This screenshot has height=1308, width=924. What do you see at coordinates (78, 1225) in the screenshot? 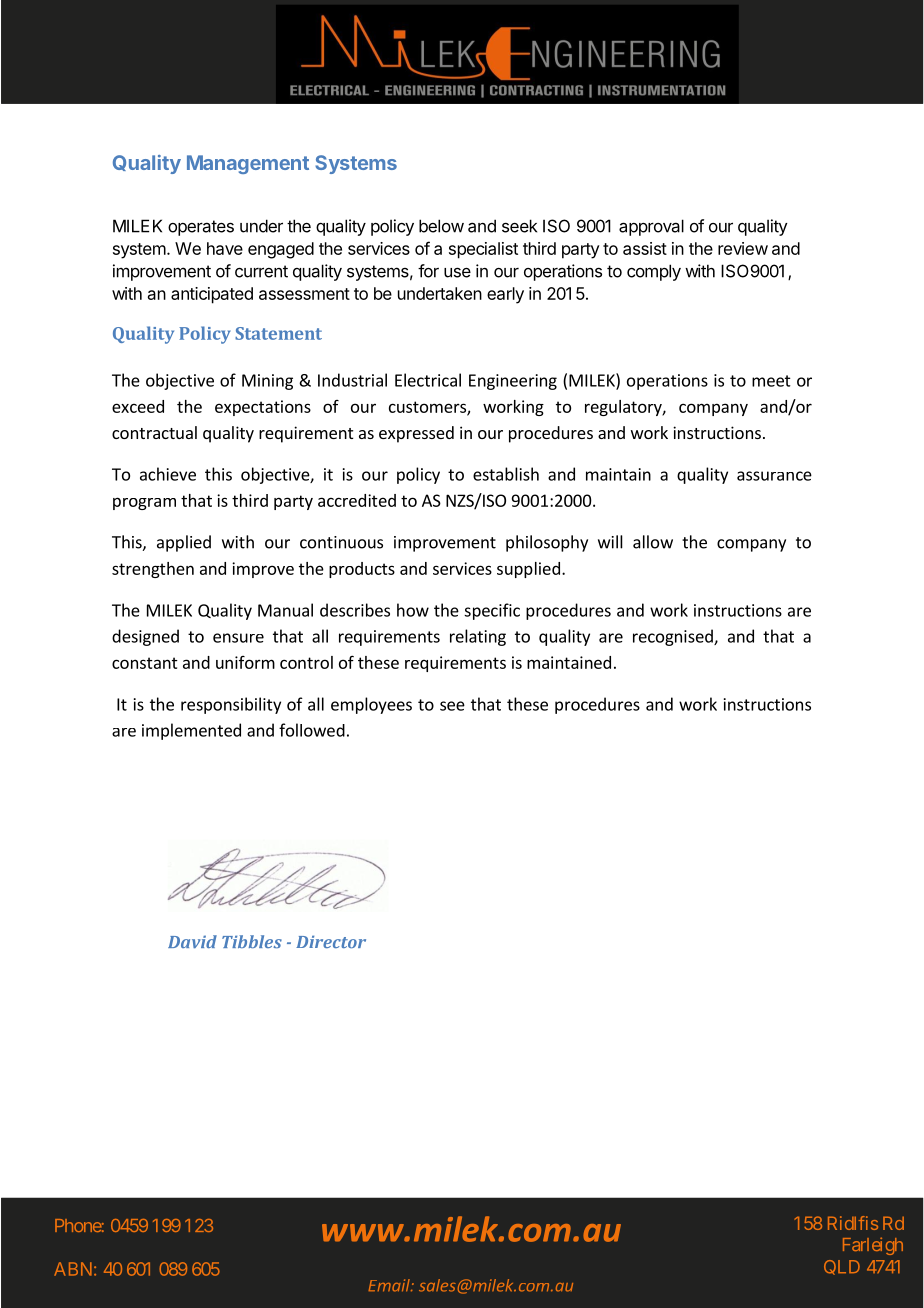
I see `Phone` at bounding box center [78, 1225].
